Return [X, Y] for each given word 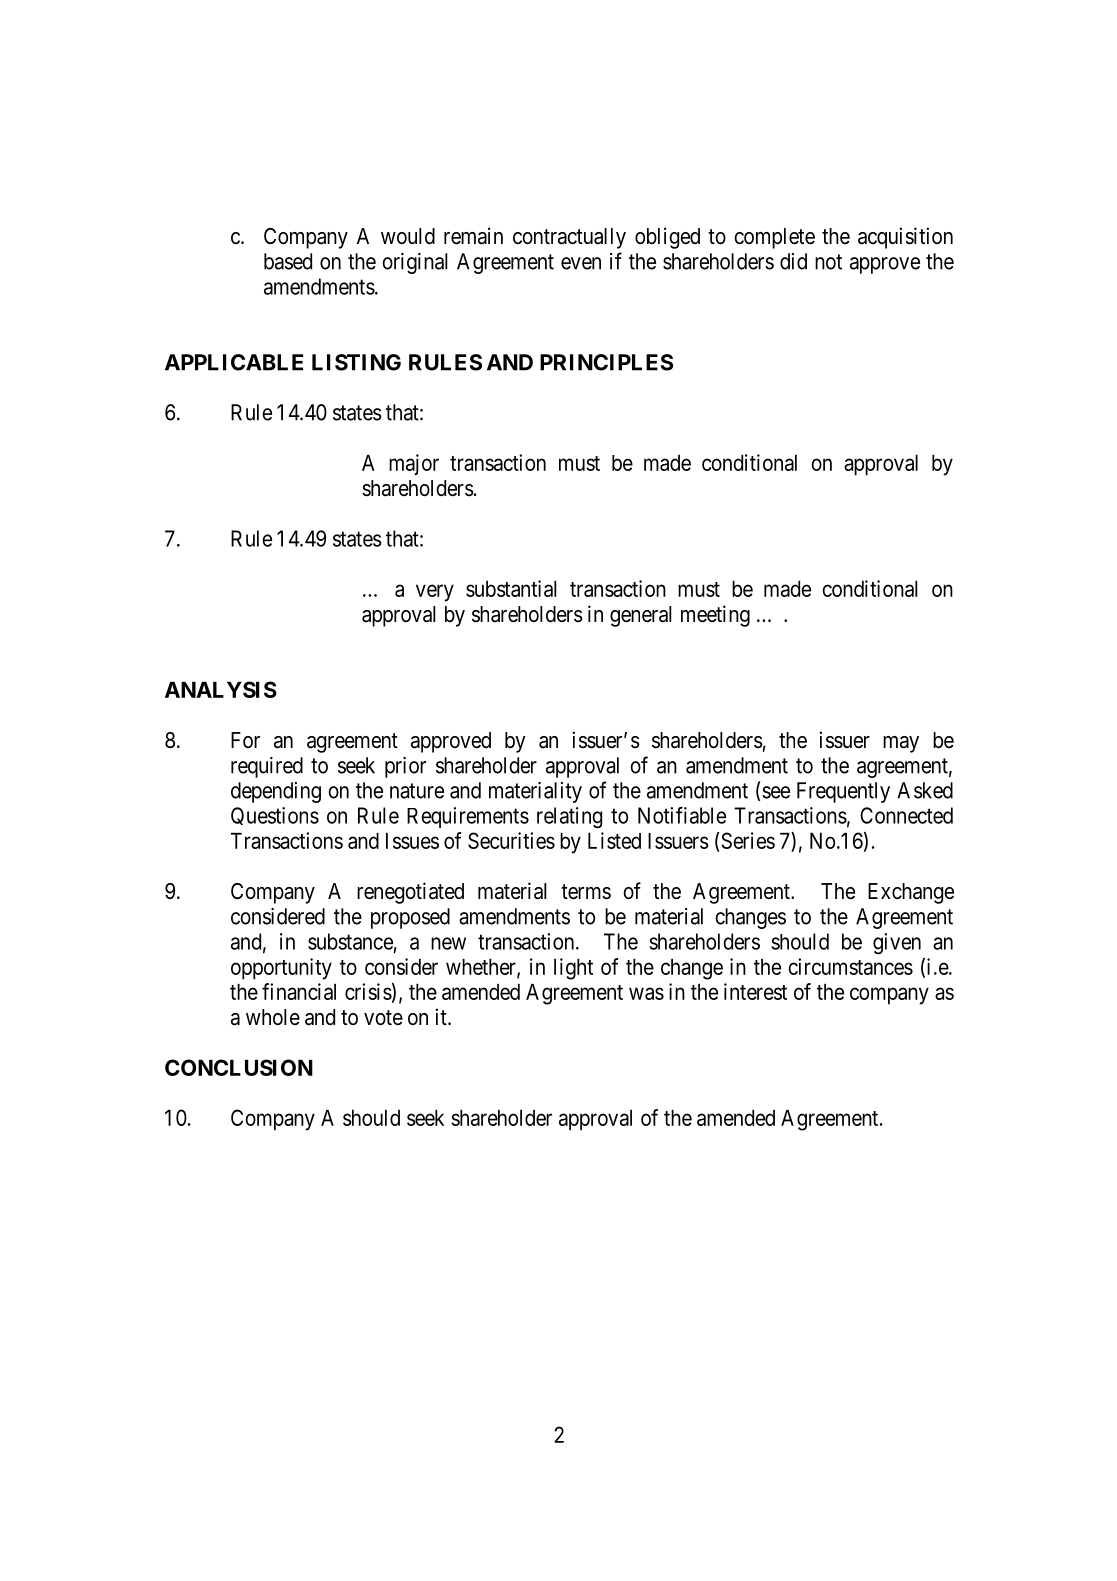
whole [273, 1017]
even [581, 263]
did [793, 261]
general [641, 616]
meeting [715, 616]
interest [755, 991]
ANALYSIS [221, 689]
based [288, 261]
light [573, 969]
